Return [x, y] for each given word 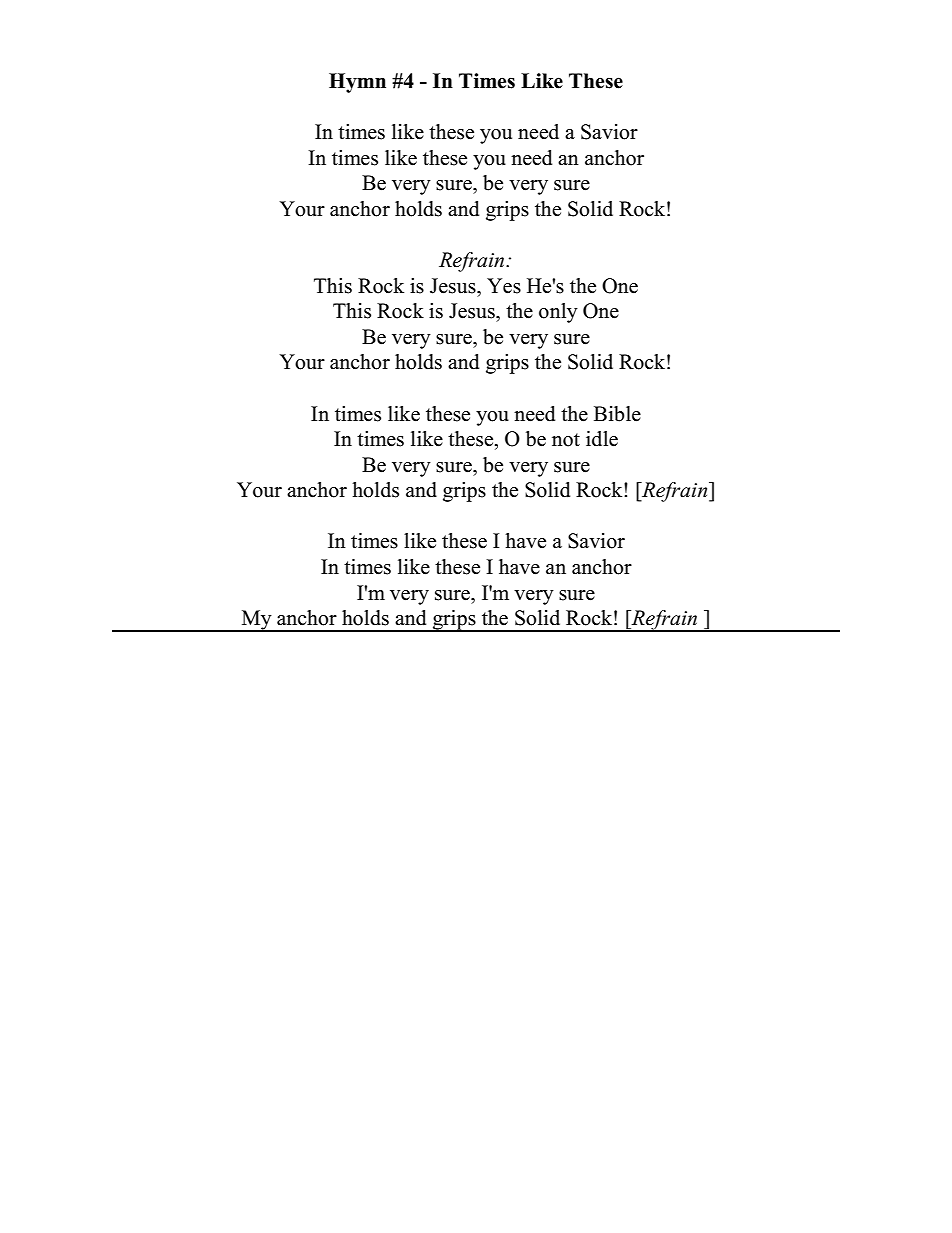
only [558, 313]
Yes [504, 286]
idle [602, 439]
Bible [617, 414]
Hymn [357, 83]
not [566, 440]
